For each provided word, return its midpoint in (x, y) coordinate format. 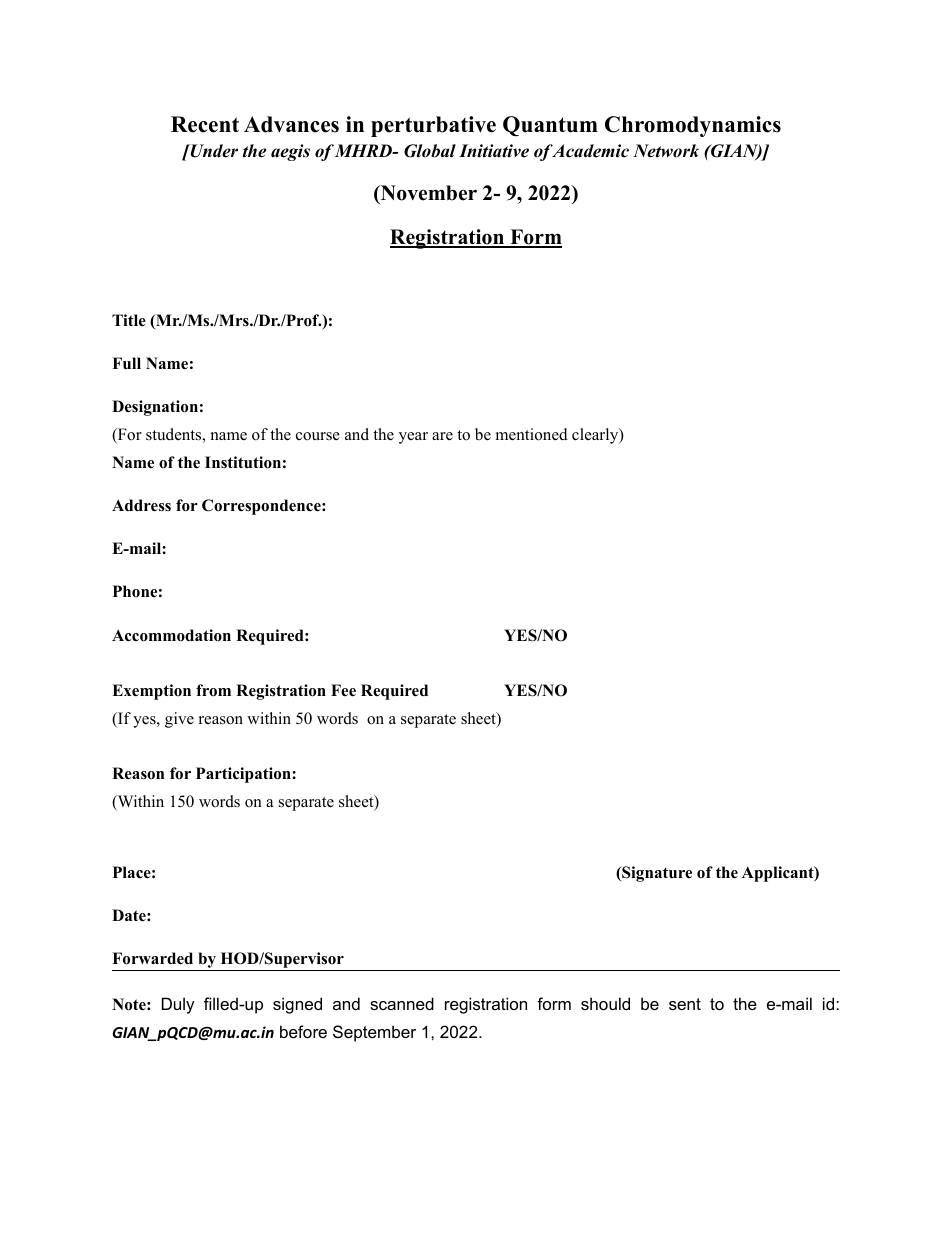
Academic (589, 151)
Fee (343, 690)
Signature (656, 874)
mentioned (532, 434)
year (413, 438)
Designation (155, 408)
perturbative (433, 126)
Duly (178, 1005)
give (179, 720)
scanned (402, 1003)
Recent (205, 124)
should (605, 1003)
